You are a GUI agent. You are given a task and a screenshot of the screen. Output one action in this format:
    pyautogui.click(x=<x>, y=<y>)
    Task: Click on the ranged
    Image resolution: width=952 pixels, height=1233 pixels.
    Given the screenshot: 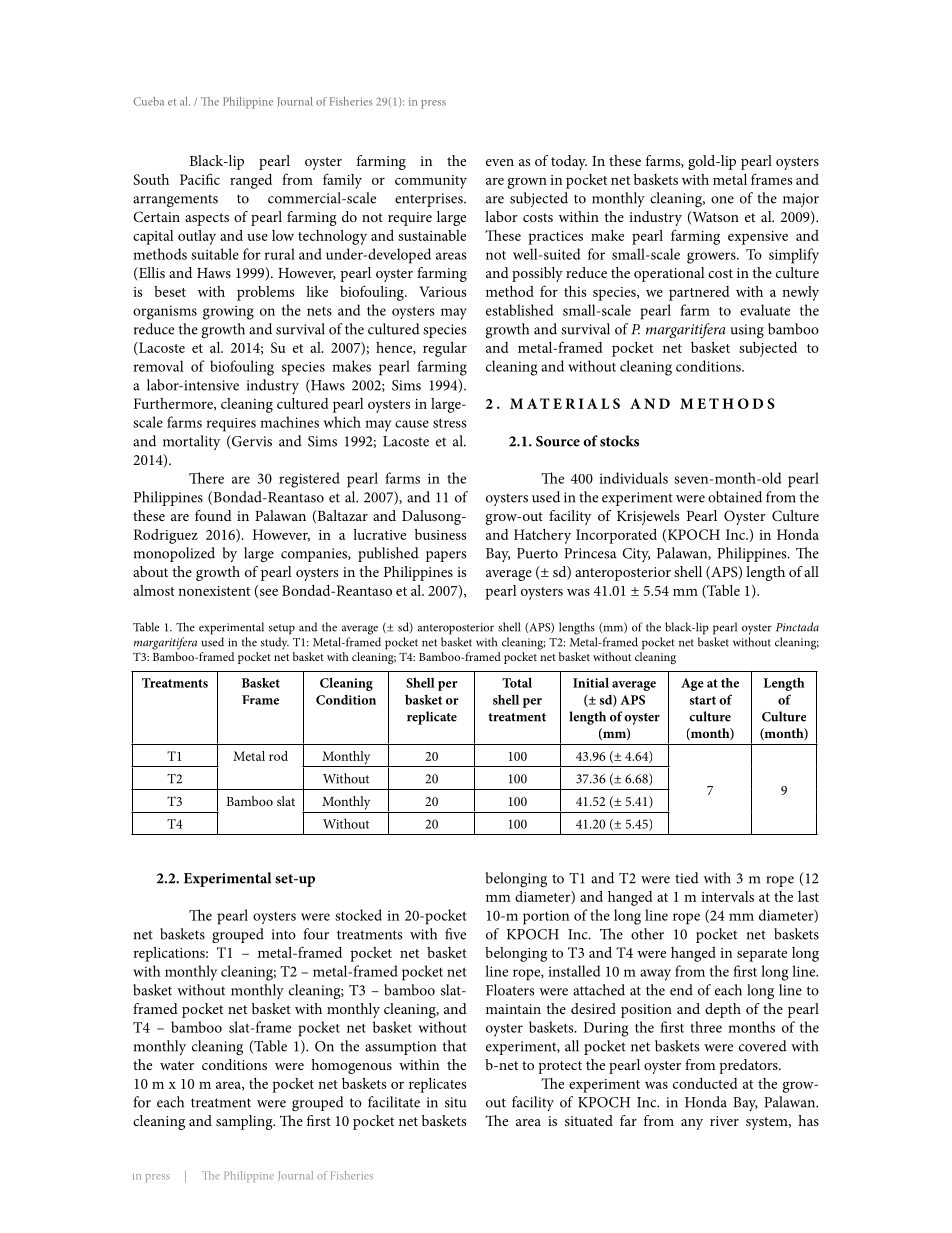 What is the action you would take?
    pyautogui.click(x=251, y=181)
